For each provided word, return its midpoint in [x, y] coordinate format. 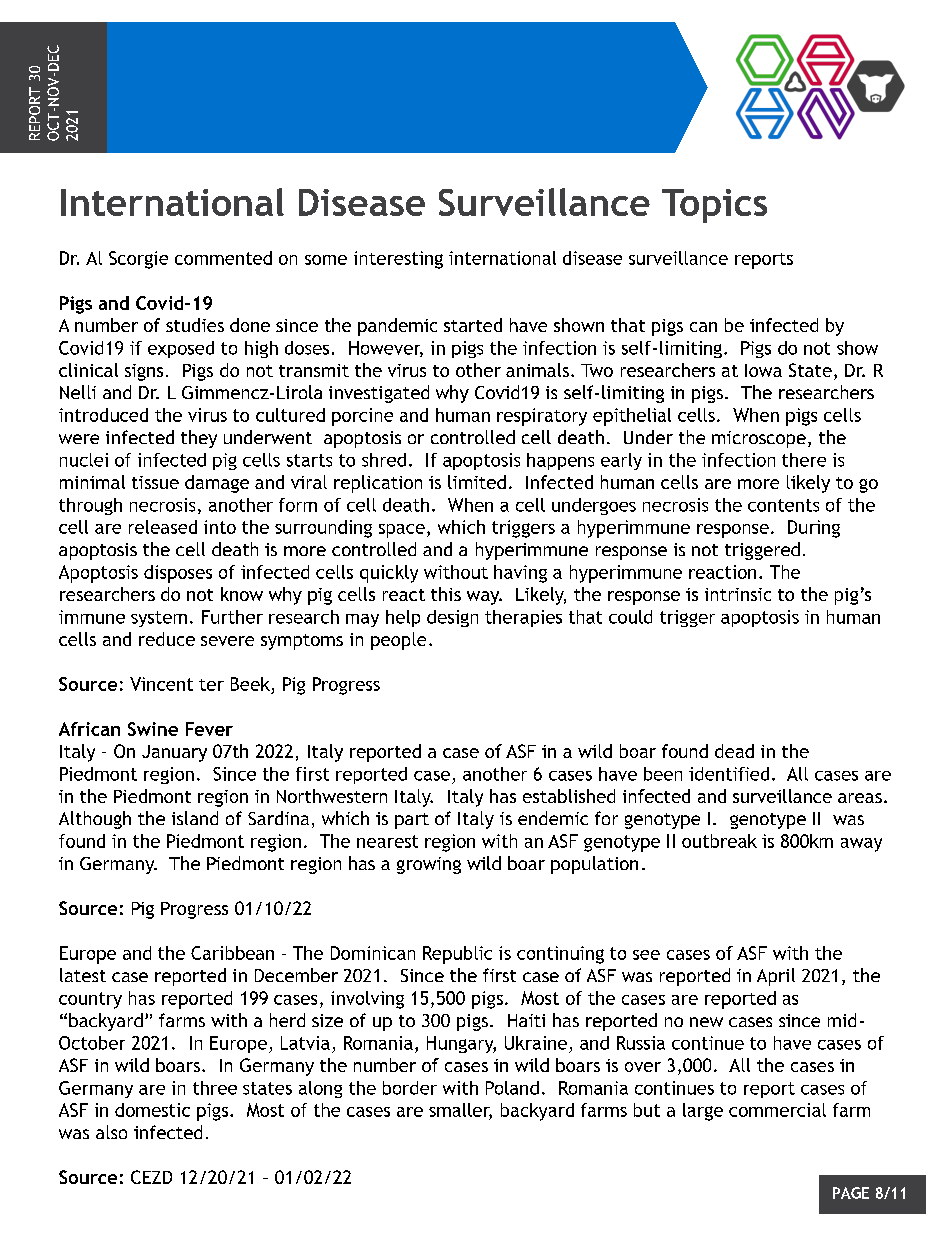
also [111, 1132]
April [776, 977]
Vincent [161, 684]
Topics [714, 206]
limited [477, 482]
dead [734, 751]
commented [223, 258]
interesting [398, 260]
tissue [155, 482]
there [804, 460]
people [398, 641]
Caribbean [232, 953]
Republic [457, 955]
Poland [512, 1088]
